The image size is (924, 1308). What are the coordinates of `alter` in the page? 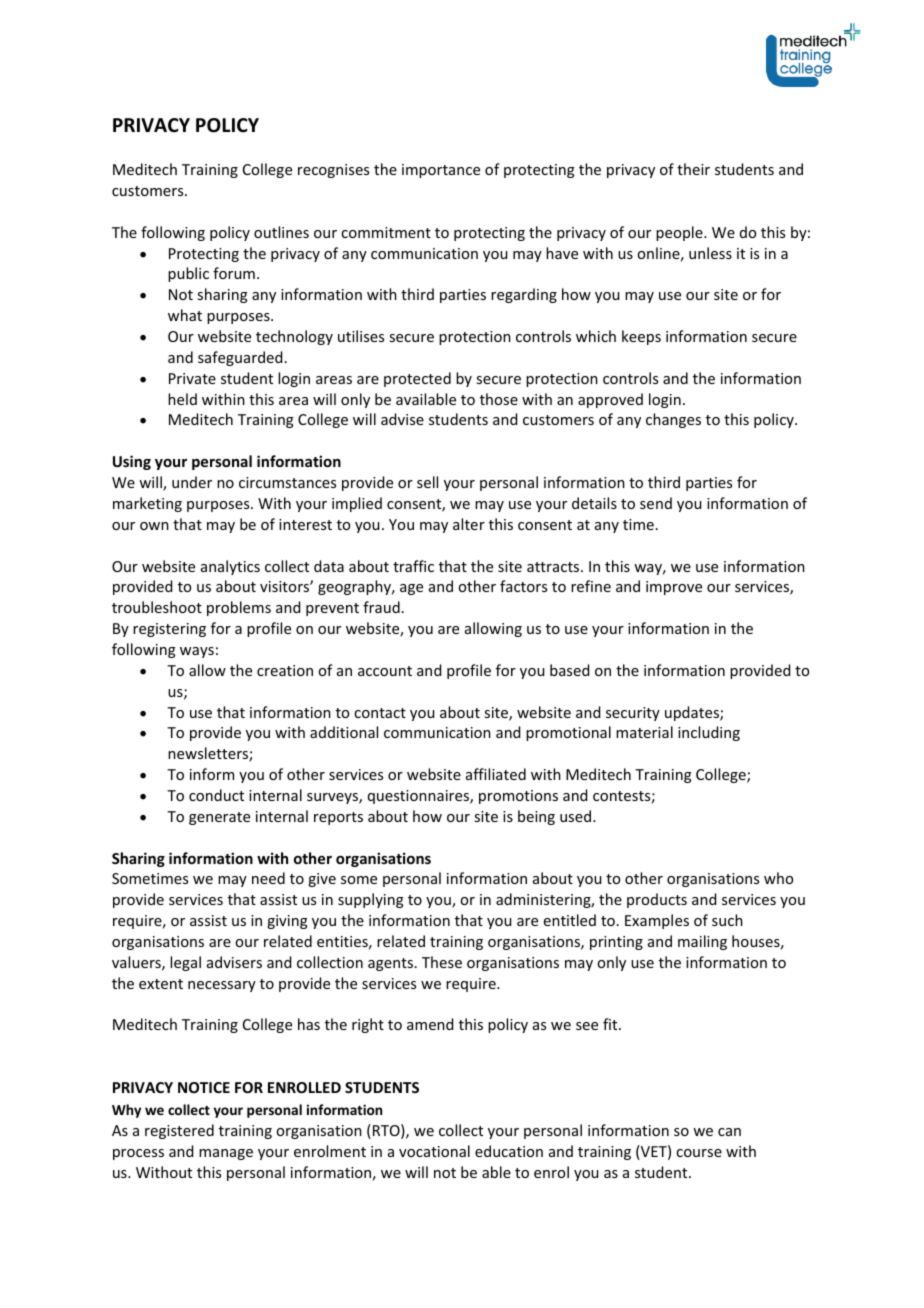 It's located at (469, 524).
